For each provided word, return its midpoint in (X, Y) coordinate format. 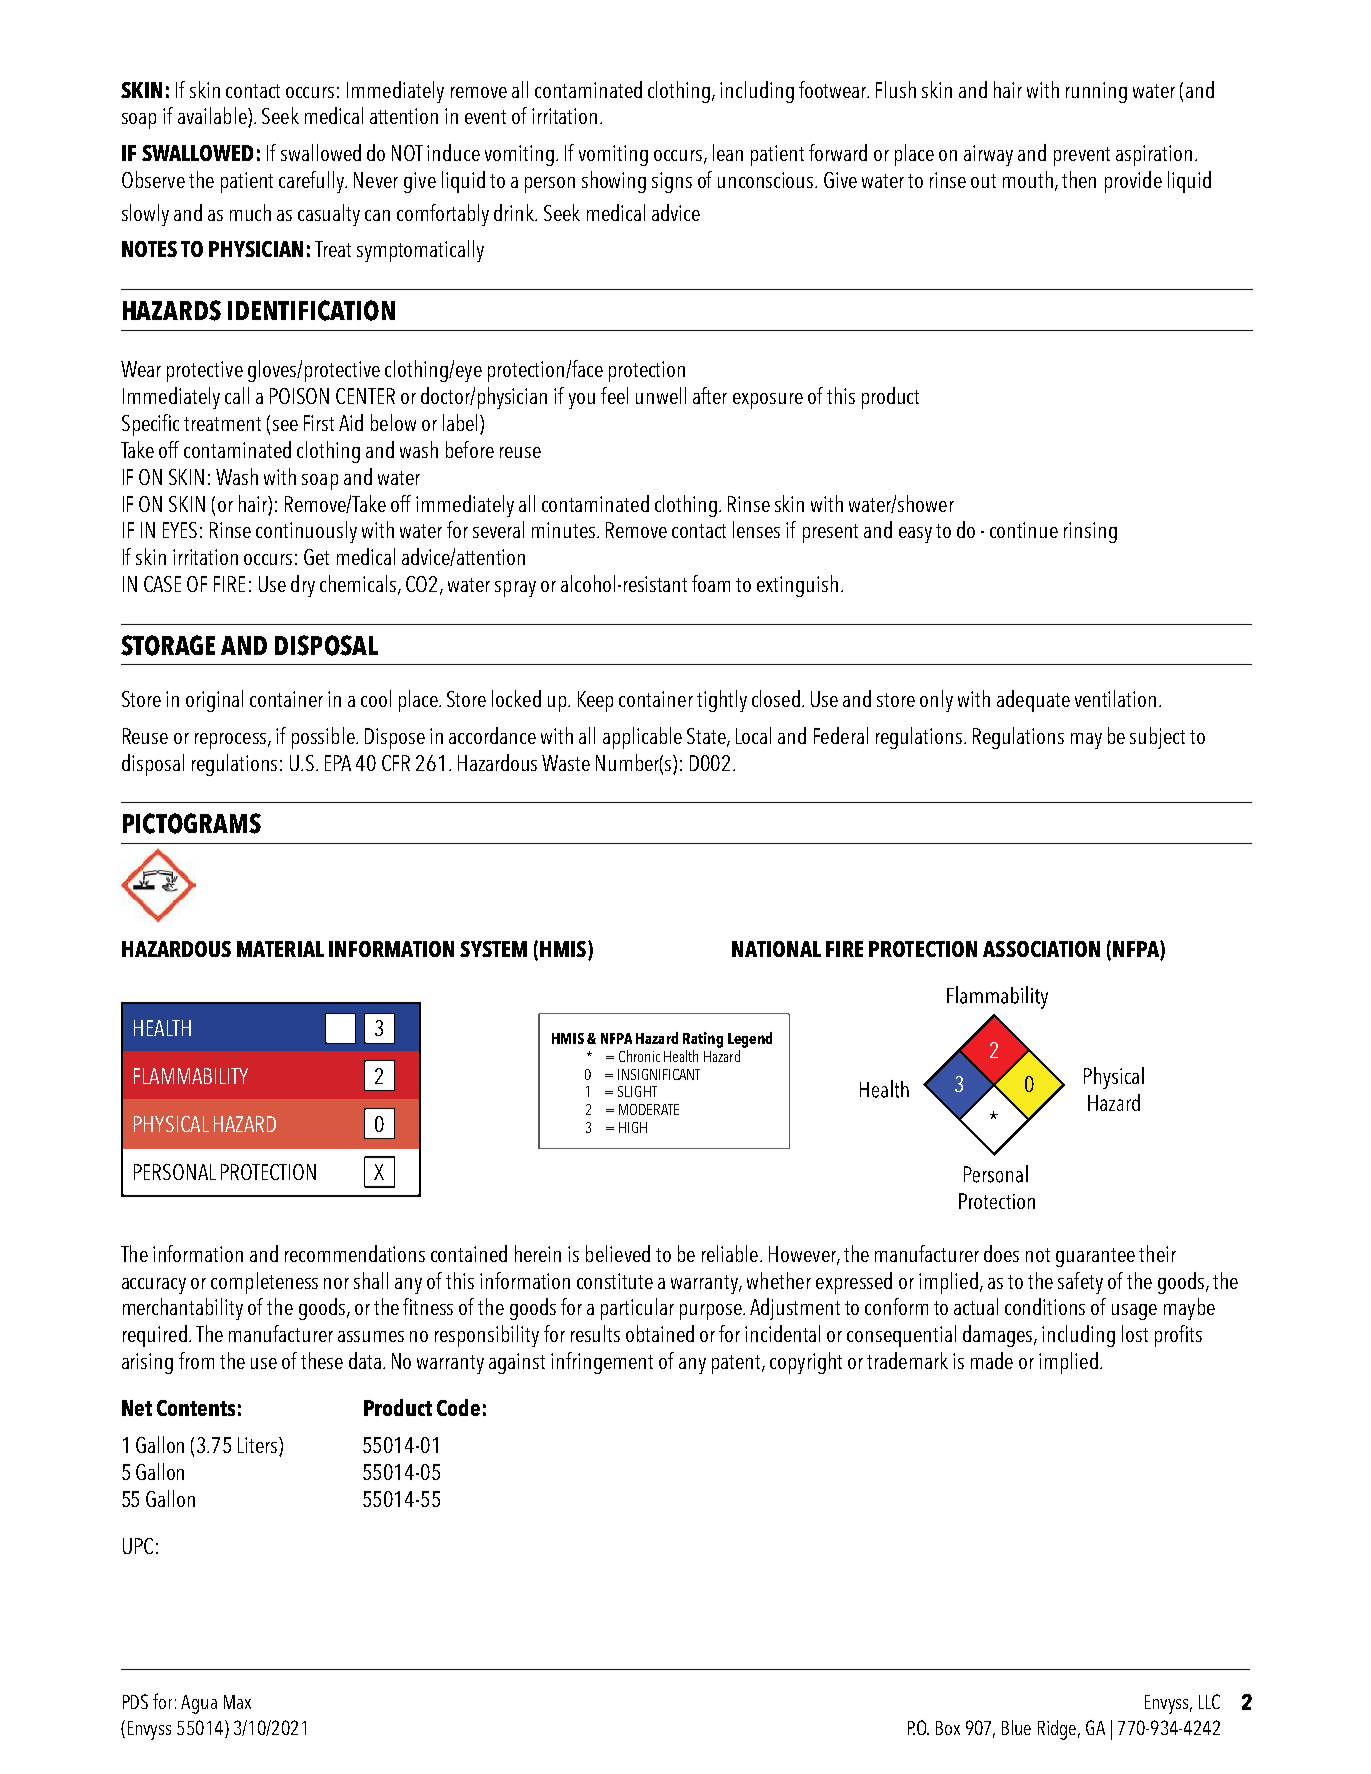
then (1079, 179)
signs (672, 182)
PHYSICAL (171, 1124)
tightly (722, 701)
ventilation (1115, 698)
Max (237, 1702)
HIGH (633, 1127)
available (213, 117)
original (214, 701)
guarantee (1095, 1257)
